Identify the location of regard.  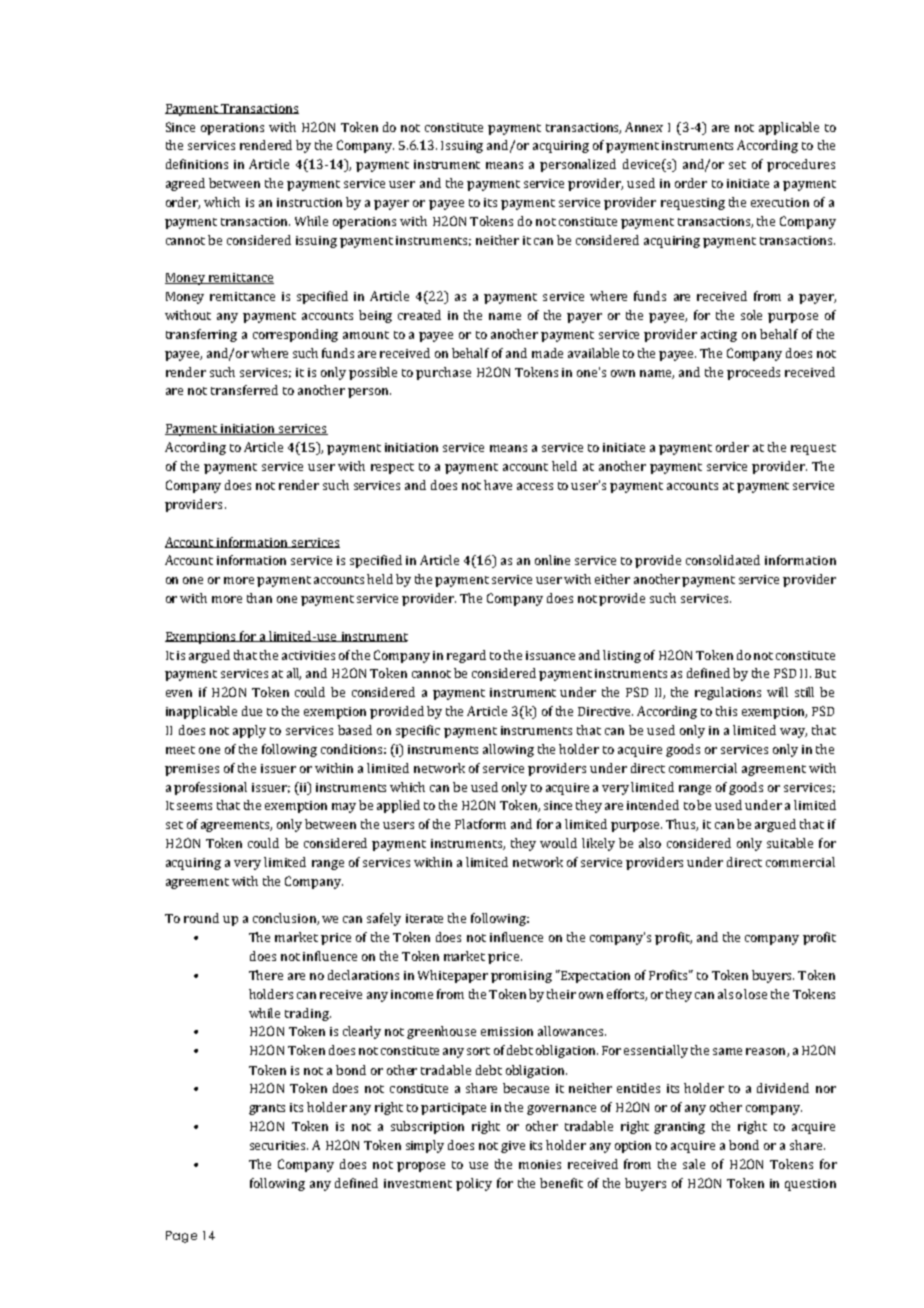
(466, 656).
